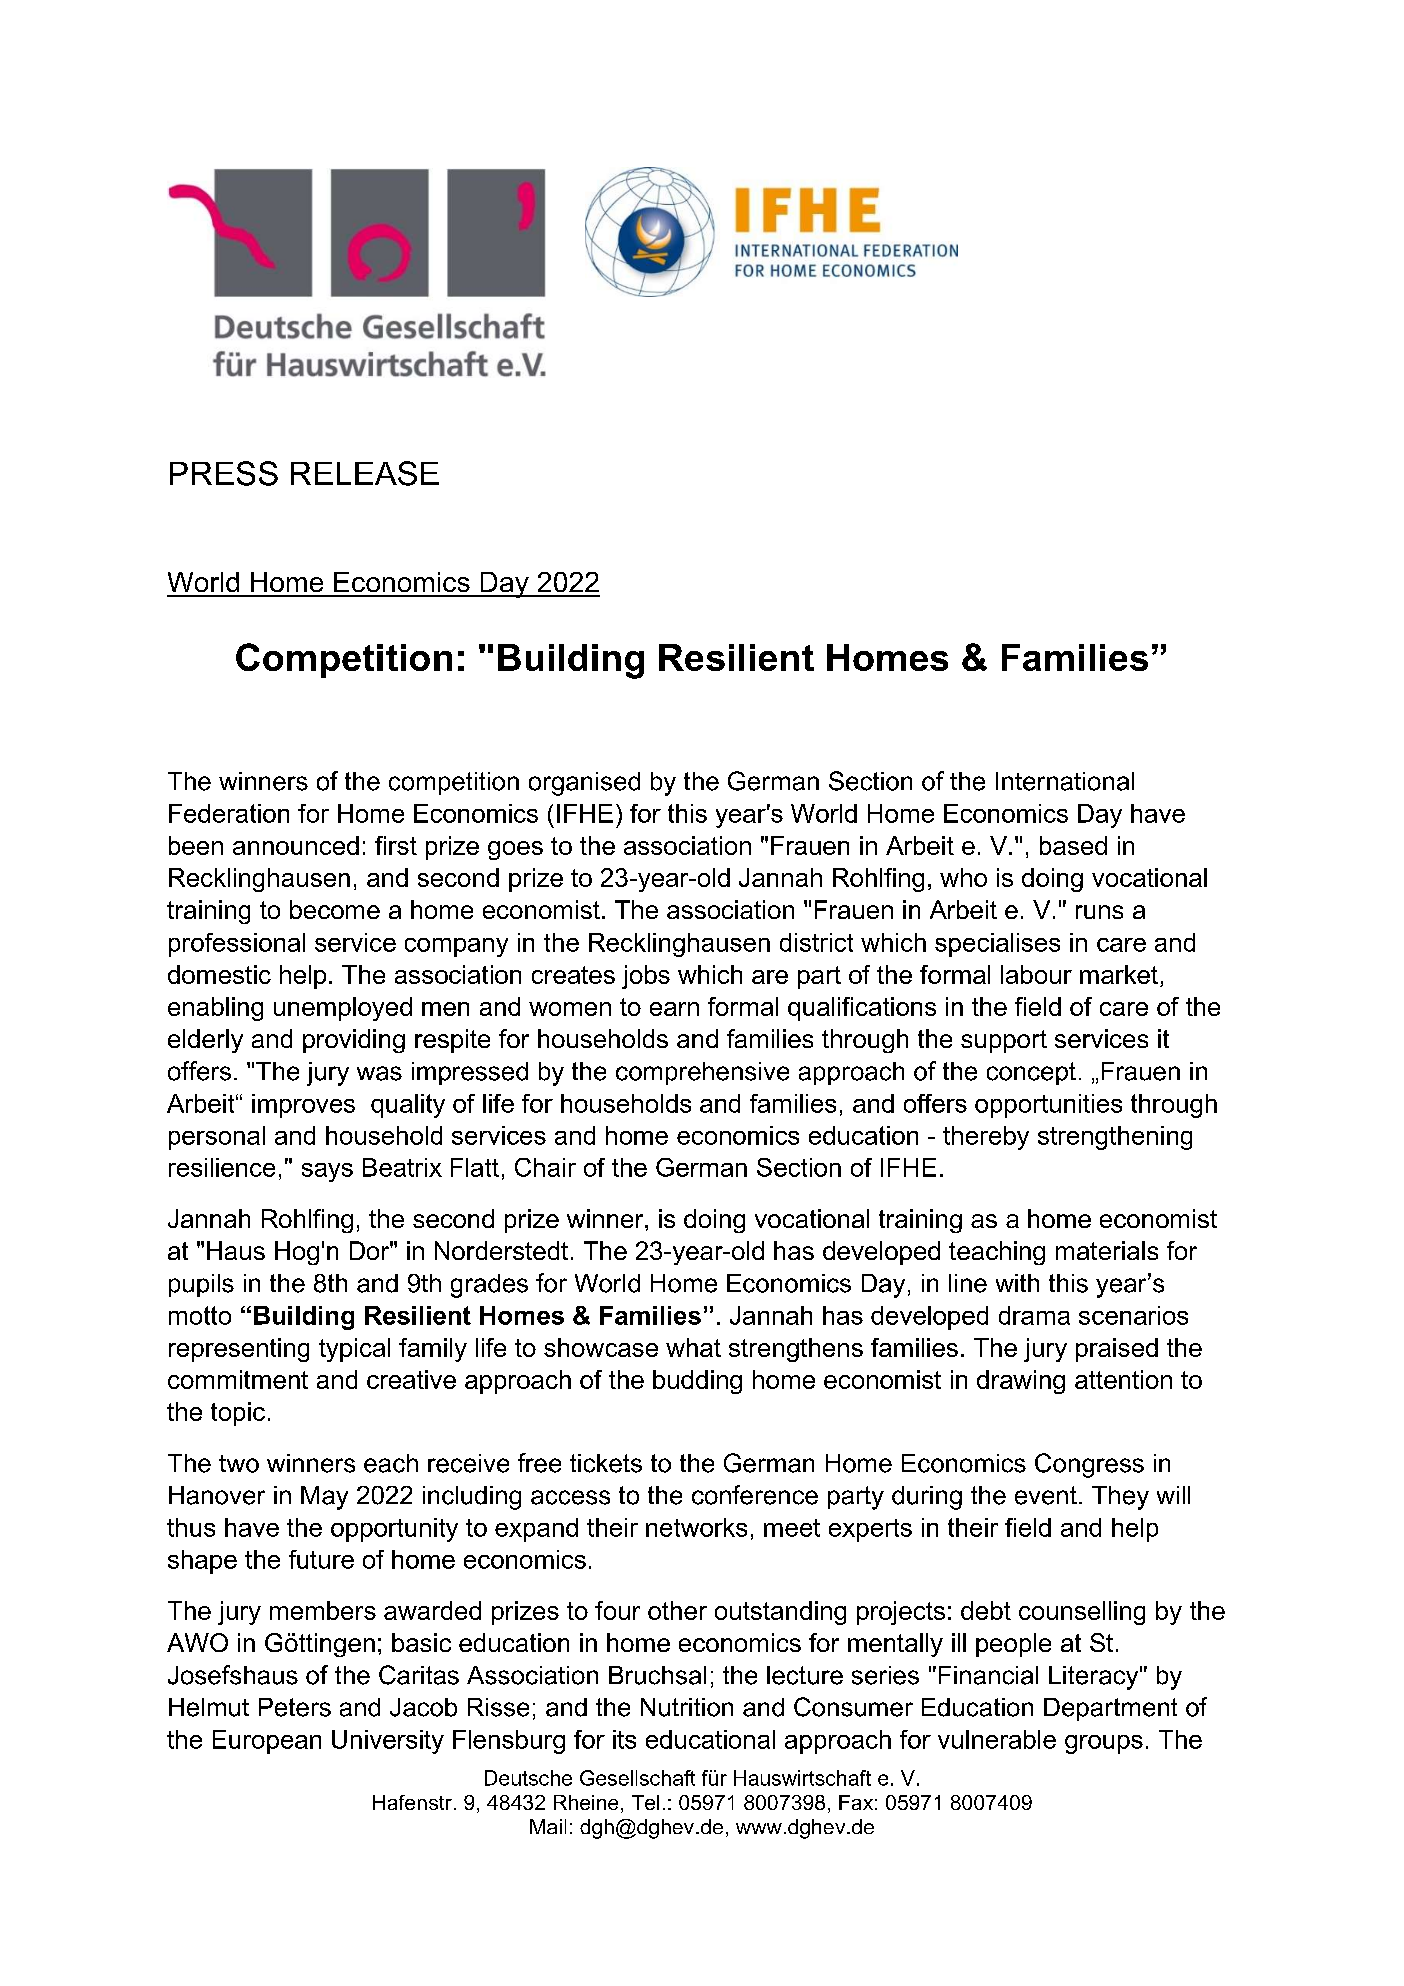 This page has width=1404, height=1986. I want to click on Congress, so click(1089, 1465).
